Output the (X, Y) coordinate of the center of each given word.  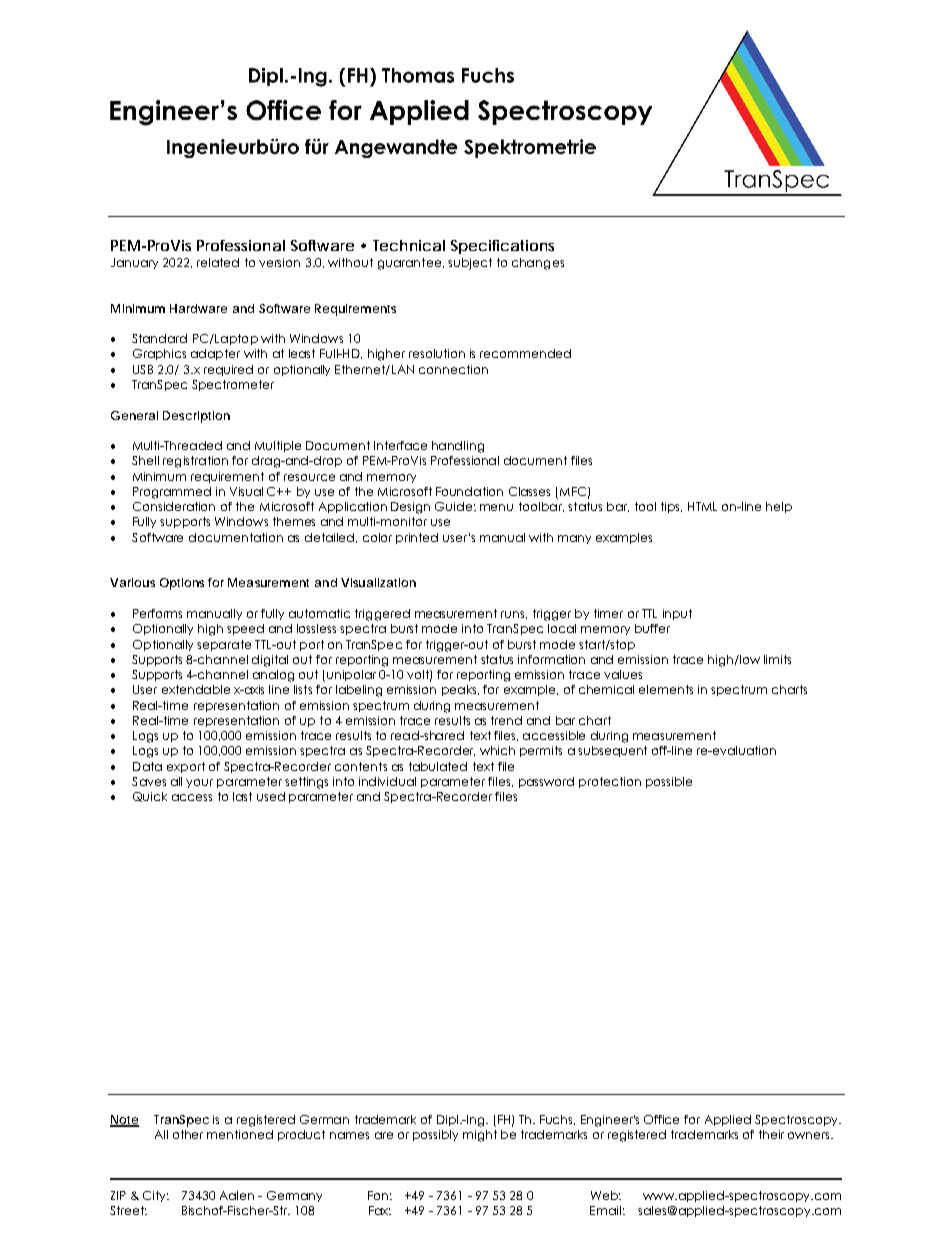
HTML (702, 506)
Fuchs (557, 1120)
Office (661, 1119)
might (480, 1136)
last (242, 796)
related (218, 262)
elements (666, 689)
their (771, 1134)
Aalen (237, 1195)
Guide (453, 506)
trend (506, 720)
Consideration (174, 506)
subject (470, 264)
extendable (196, 689)
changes (538, 264)
